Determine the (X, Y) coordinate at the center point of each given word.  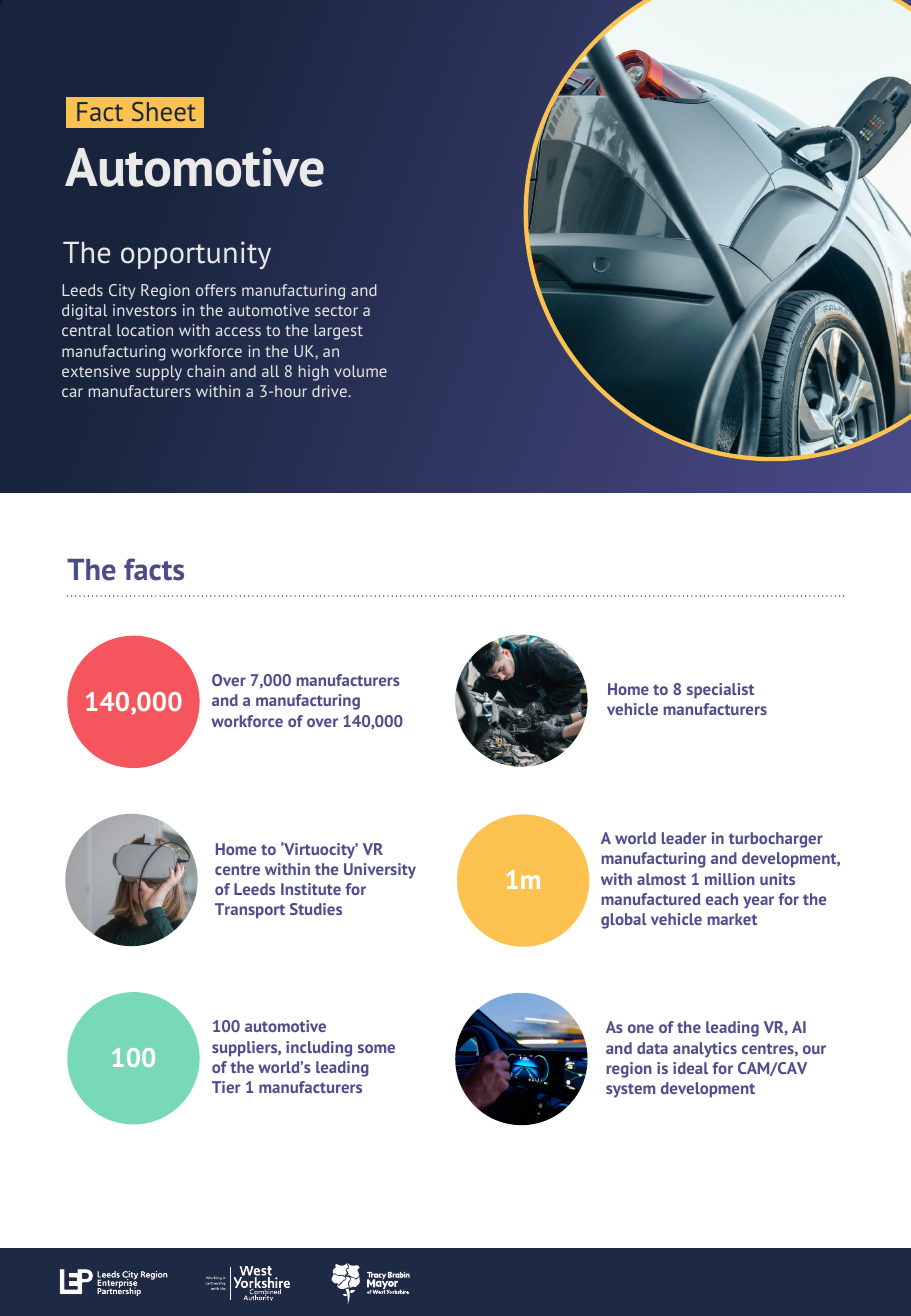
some (376, 1048)
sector (336, 311)
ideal (690, 1068)
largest (338, 332)
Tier (226, 1087)
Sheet (164, 111)
